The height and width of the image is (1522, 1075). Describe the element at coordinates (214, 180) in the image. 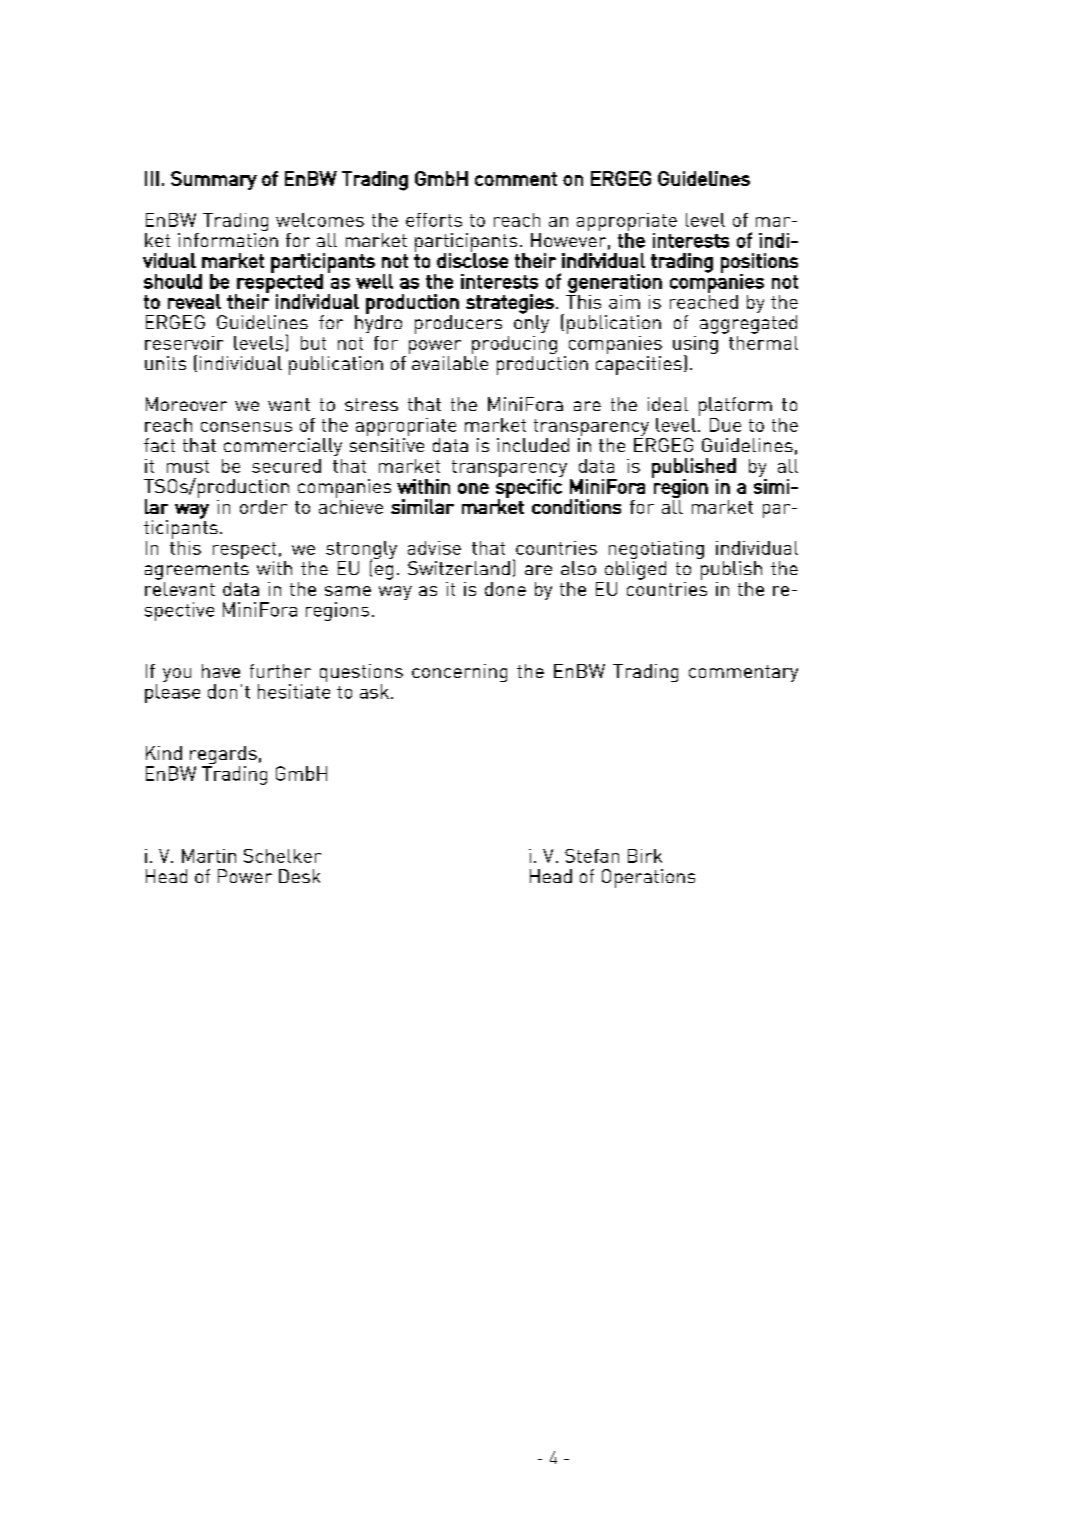

I see `Summary` at that location.
